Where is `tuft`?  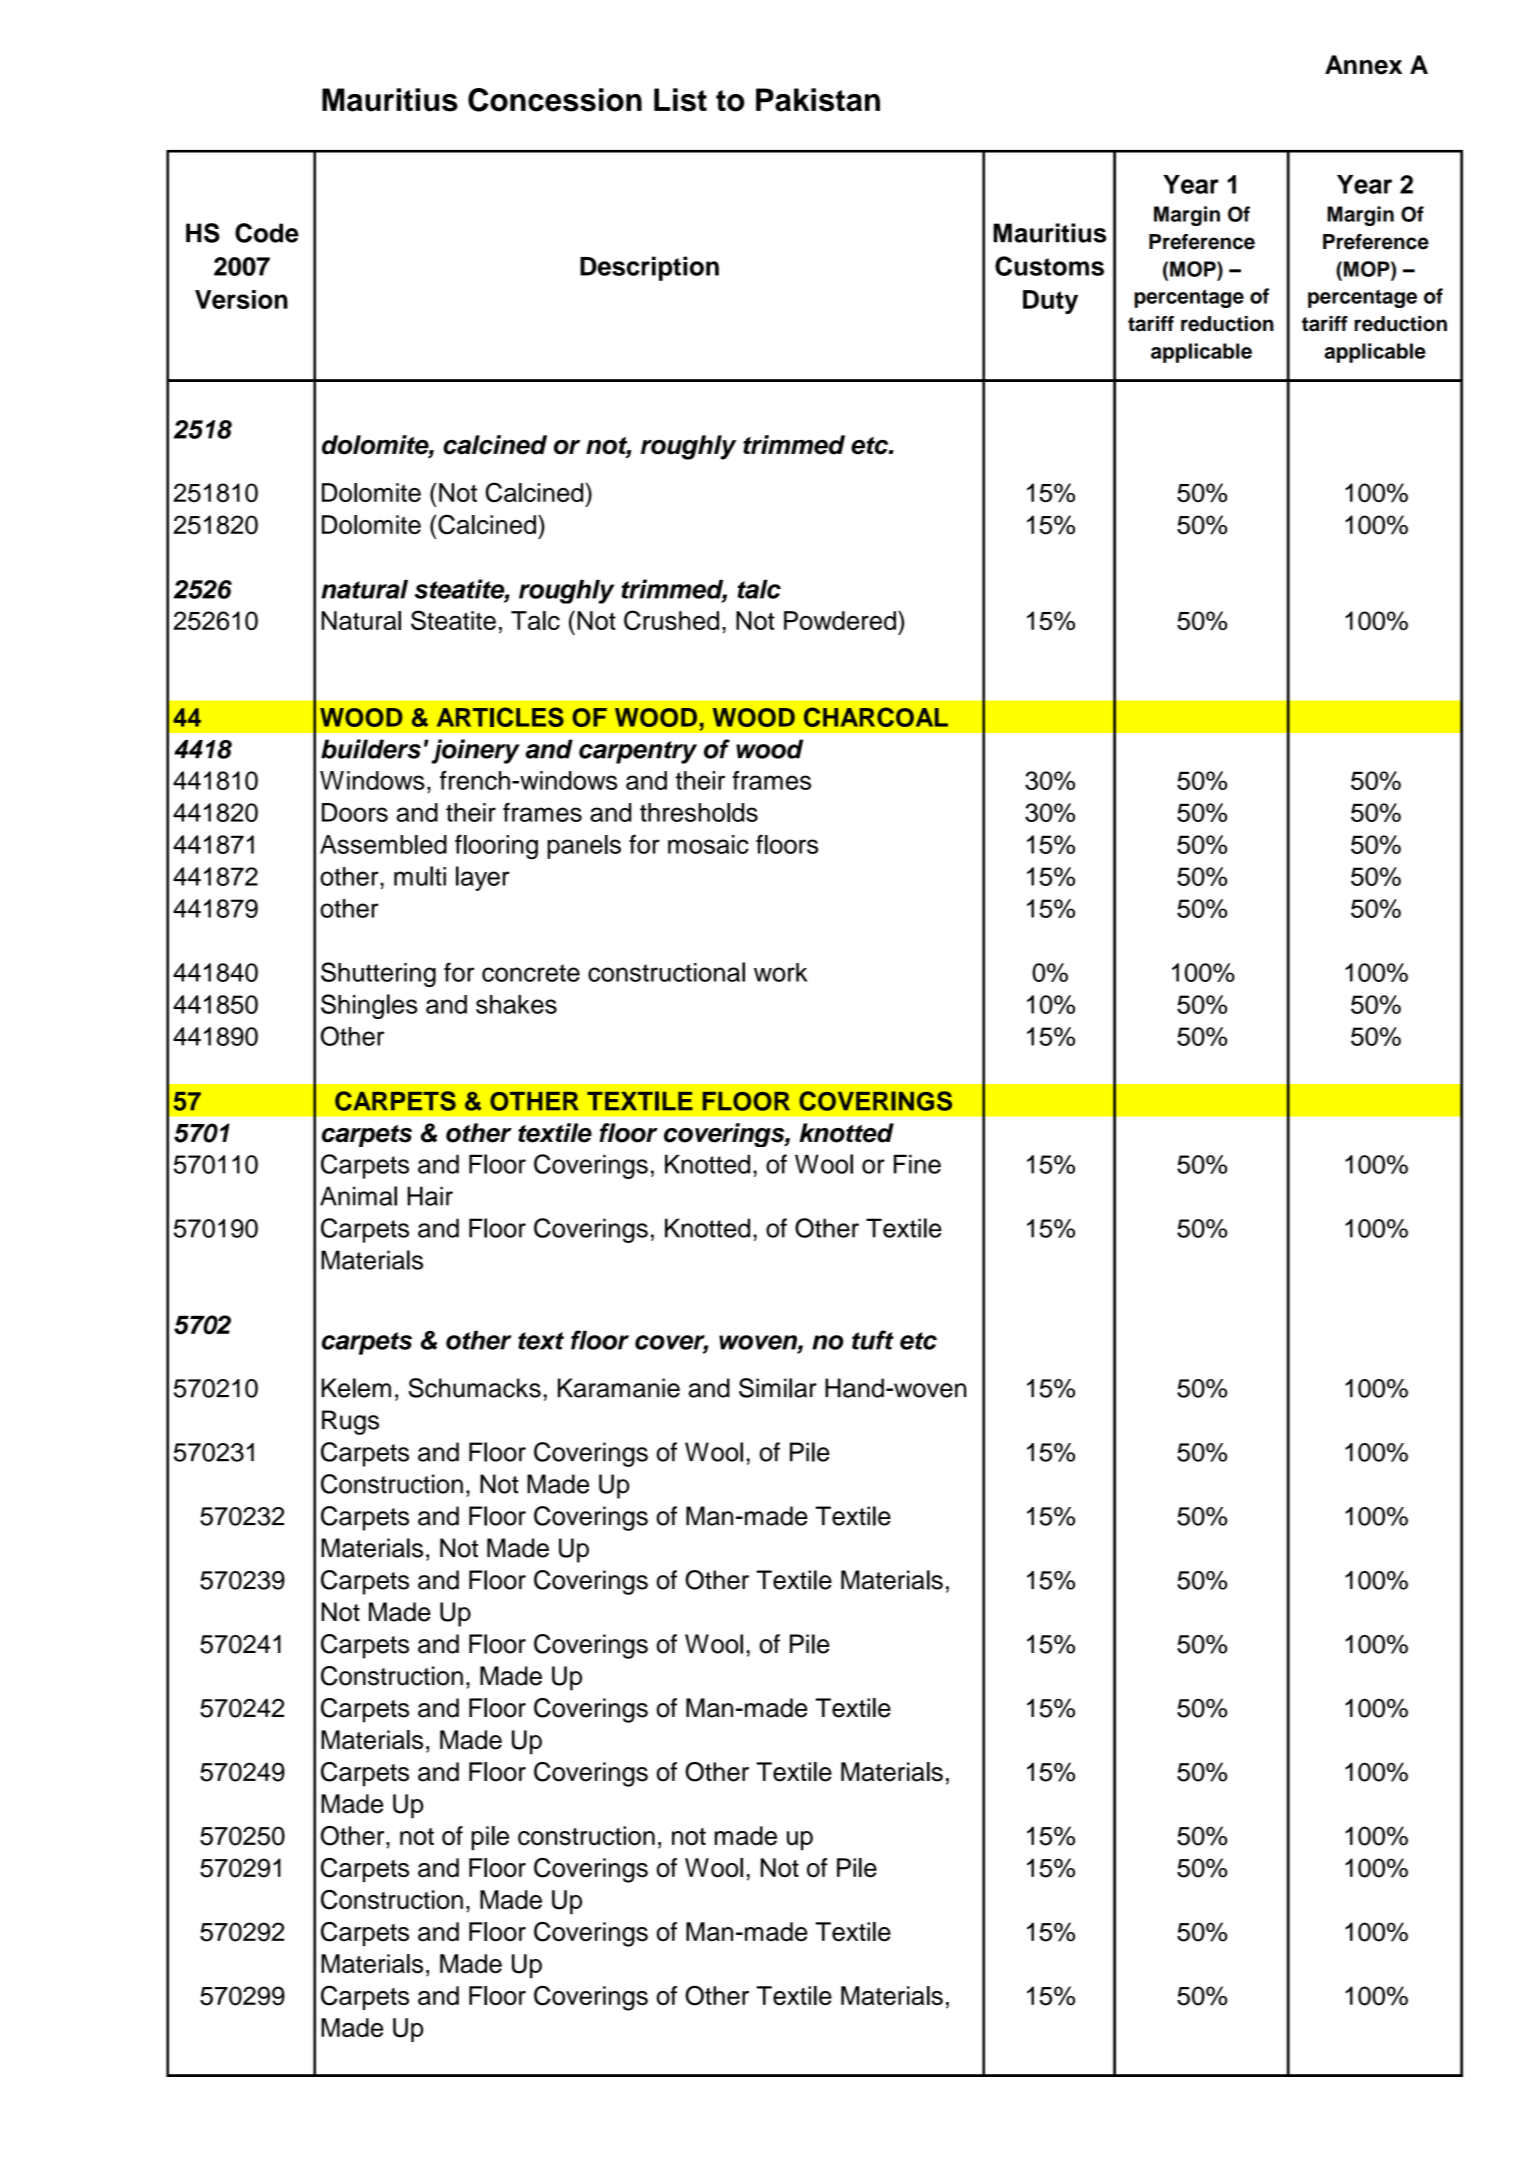
tuft is located at coordinates (873, 1340).
